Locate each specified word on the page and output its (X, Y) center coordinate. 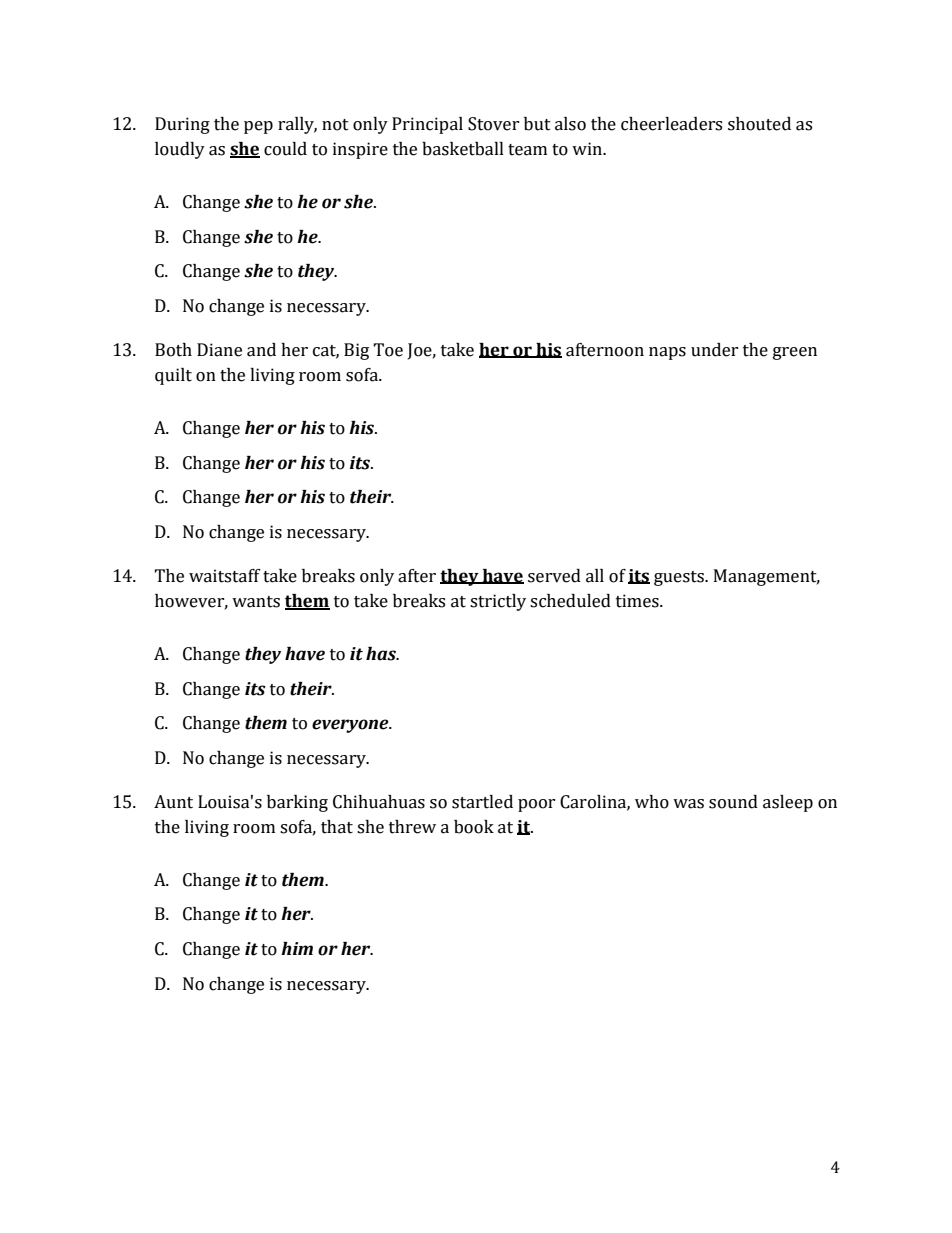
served (554, 576)
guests (680, 578)
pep (258, 127)
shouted (759, 124)
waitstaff (225, 576)
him (297, 948)
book (474, 827)
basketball (463, 149)
